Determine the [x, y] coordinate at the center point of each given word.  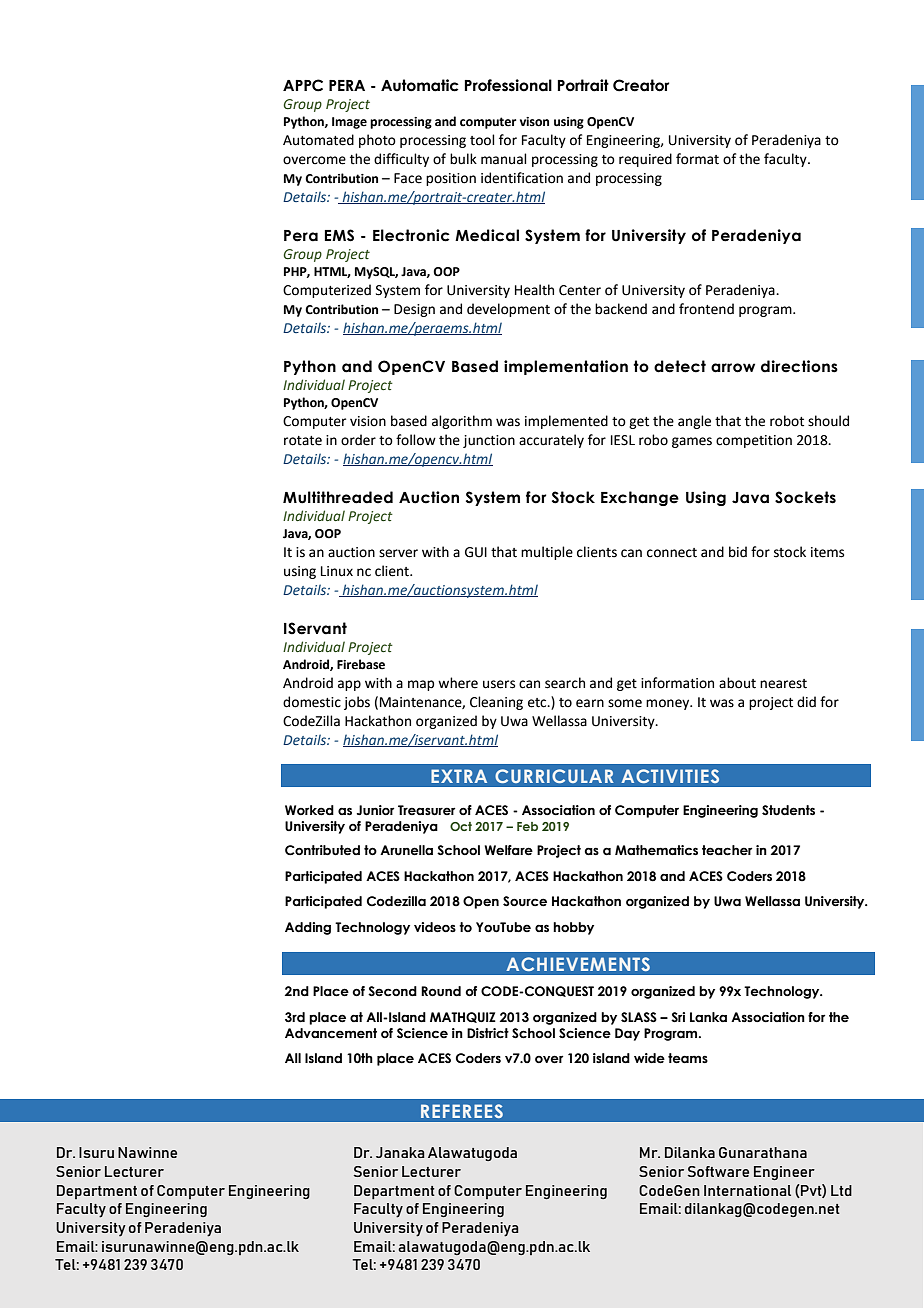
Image [349, 123]
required [645, 160]
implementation [566, 367]
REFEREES [462, 1111]
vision [368, 421]
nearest [783, 684]
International [747, 1190]
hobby [573, 928]
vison [534, 122]
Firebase [361, 664]
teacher [727, 850]
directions [799, 366]
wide [649, 1058]
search [565, 683]
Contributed [322, 850]
